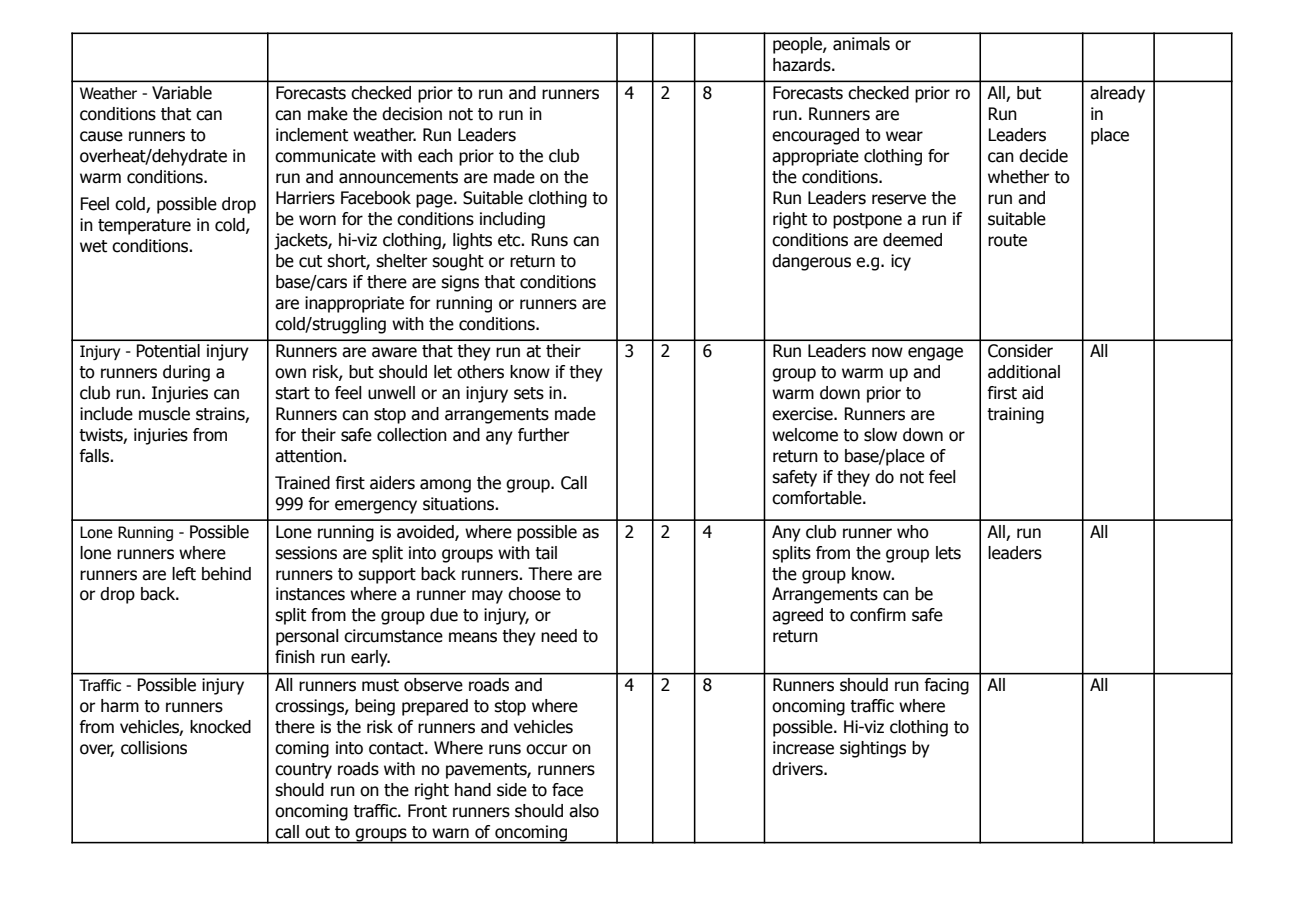 This screenshot has width=1307, height=924. What do you see at coordinates (584, 811) in the screenshot?
I see `also` at bounding box center [584, 811].
